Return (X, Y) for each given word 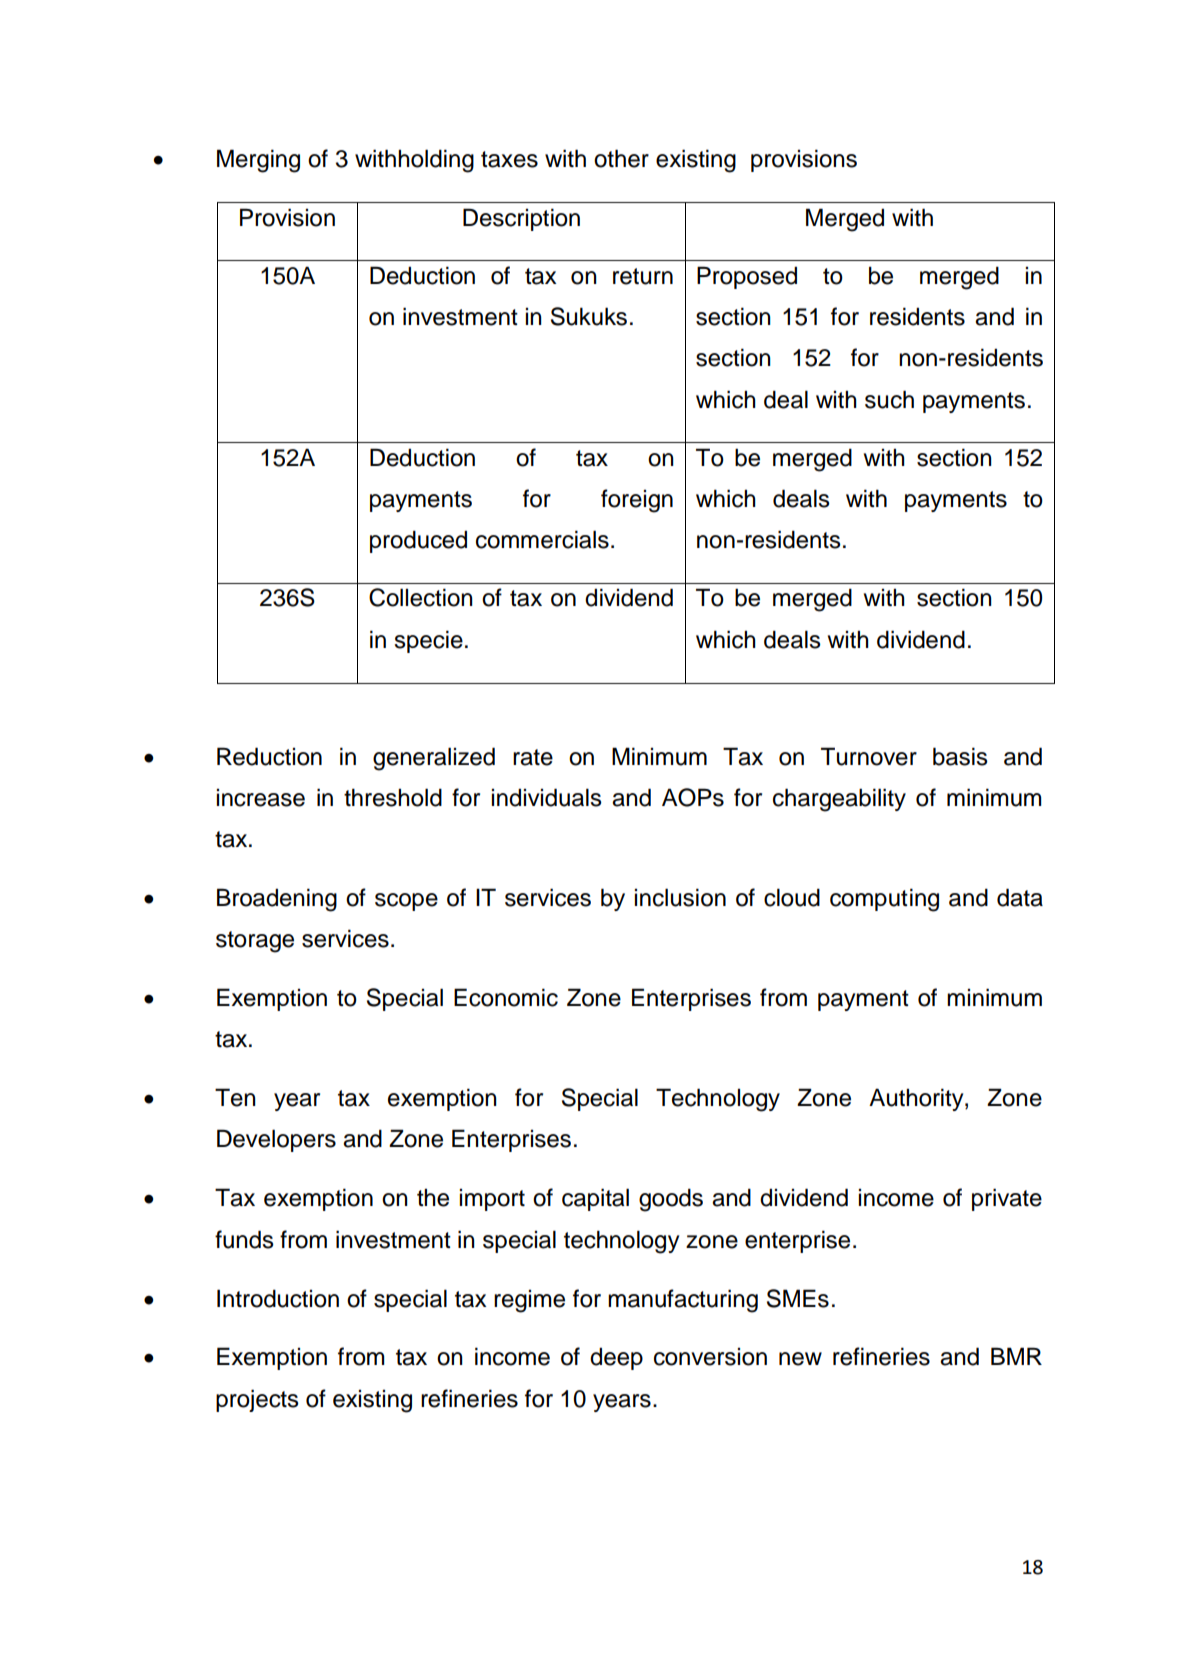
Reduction (269, 756)
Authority (917, 1099)
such (889, 399)
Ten (235, 1097)
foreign (637, 501)
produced (418, 541)
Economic (506, 997)
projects (257, 1400)
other (621, 158)
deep (616, 1359)
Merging (258, 161)
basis (960, 756)
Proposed (747, 277)
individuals (547, 797)
